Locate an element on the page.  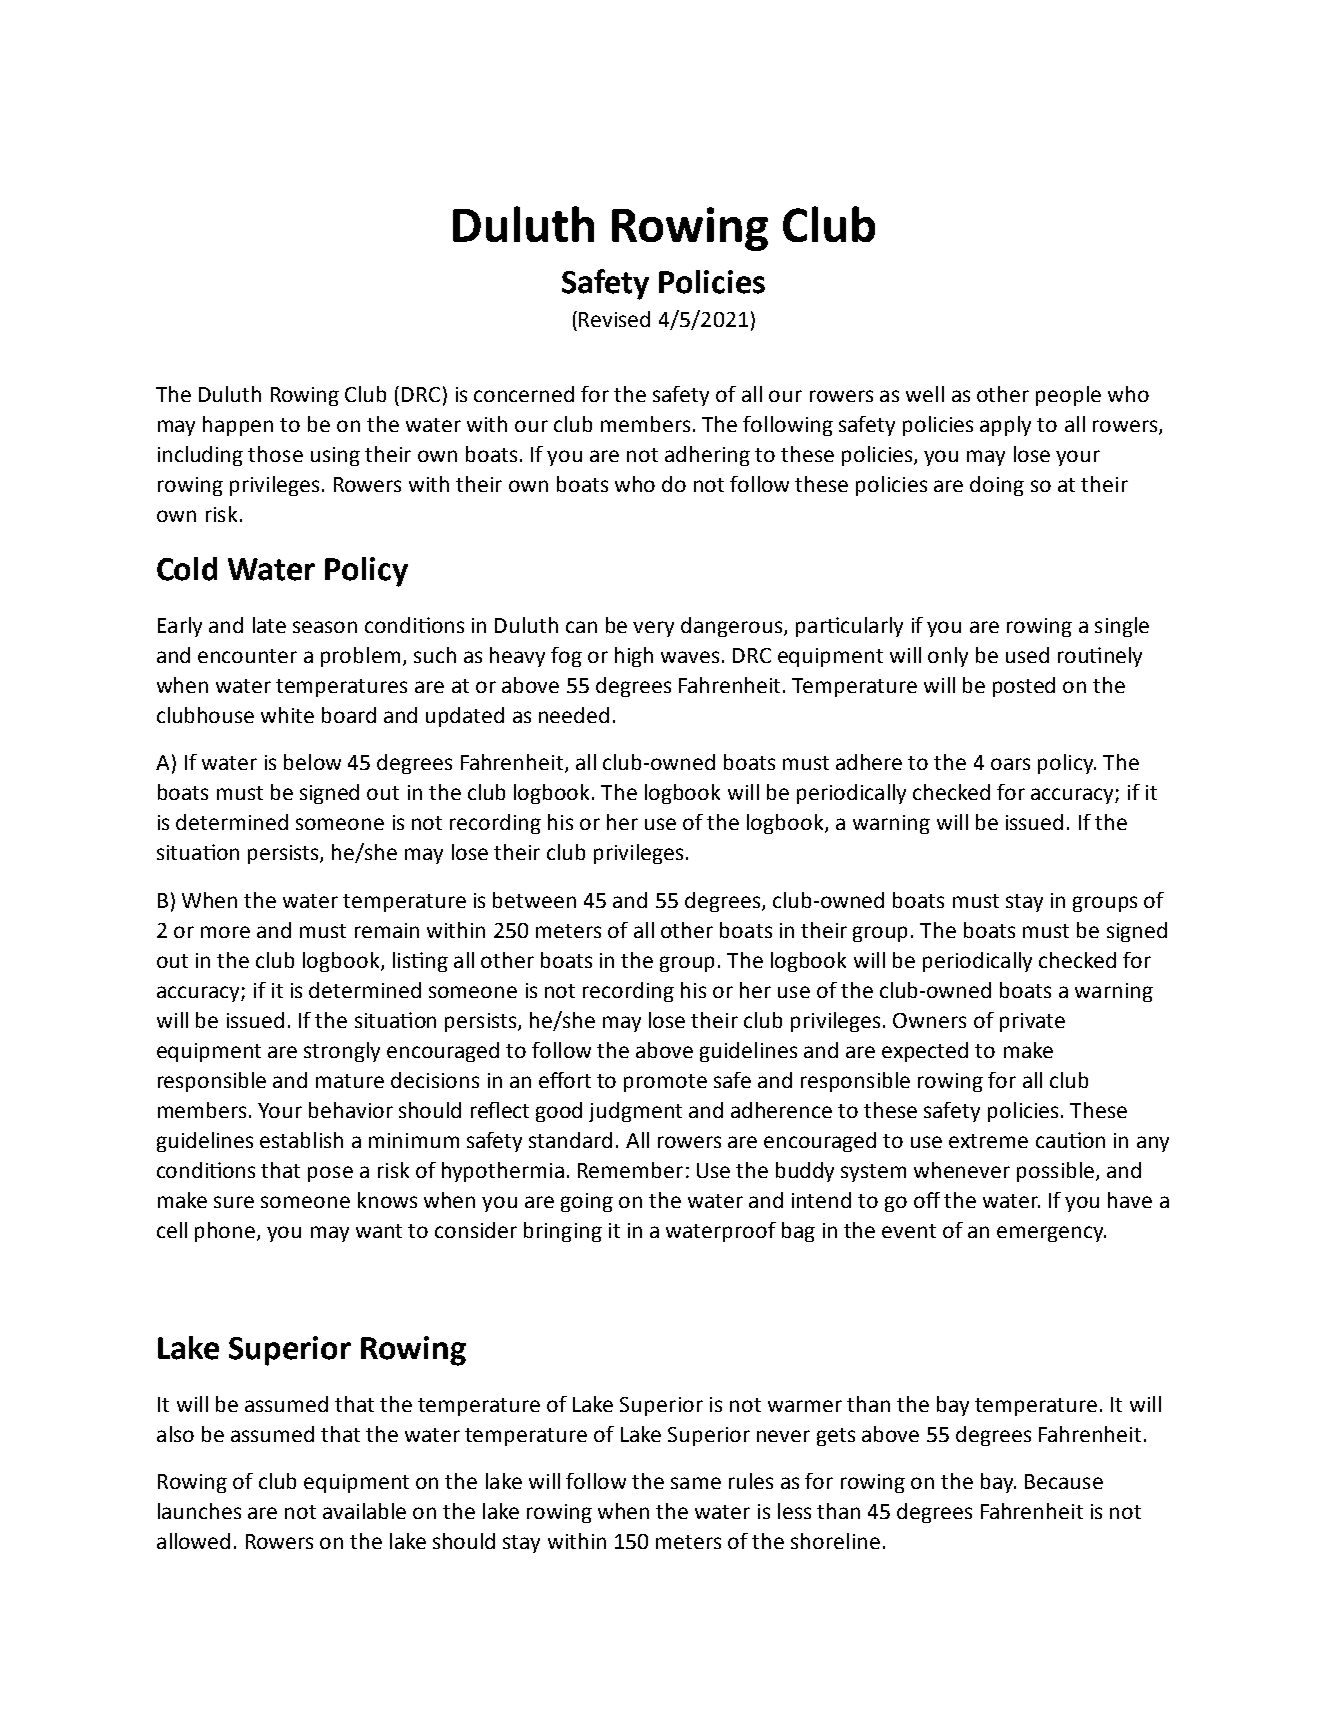
happen is located at coordinates (238, 426).
